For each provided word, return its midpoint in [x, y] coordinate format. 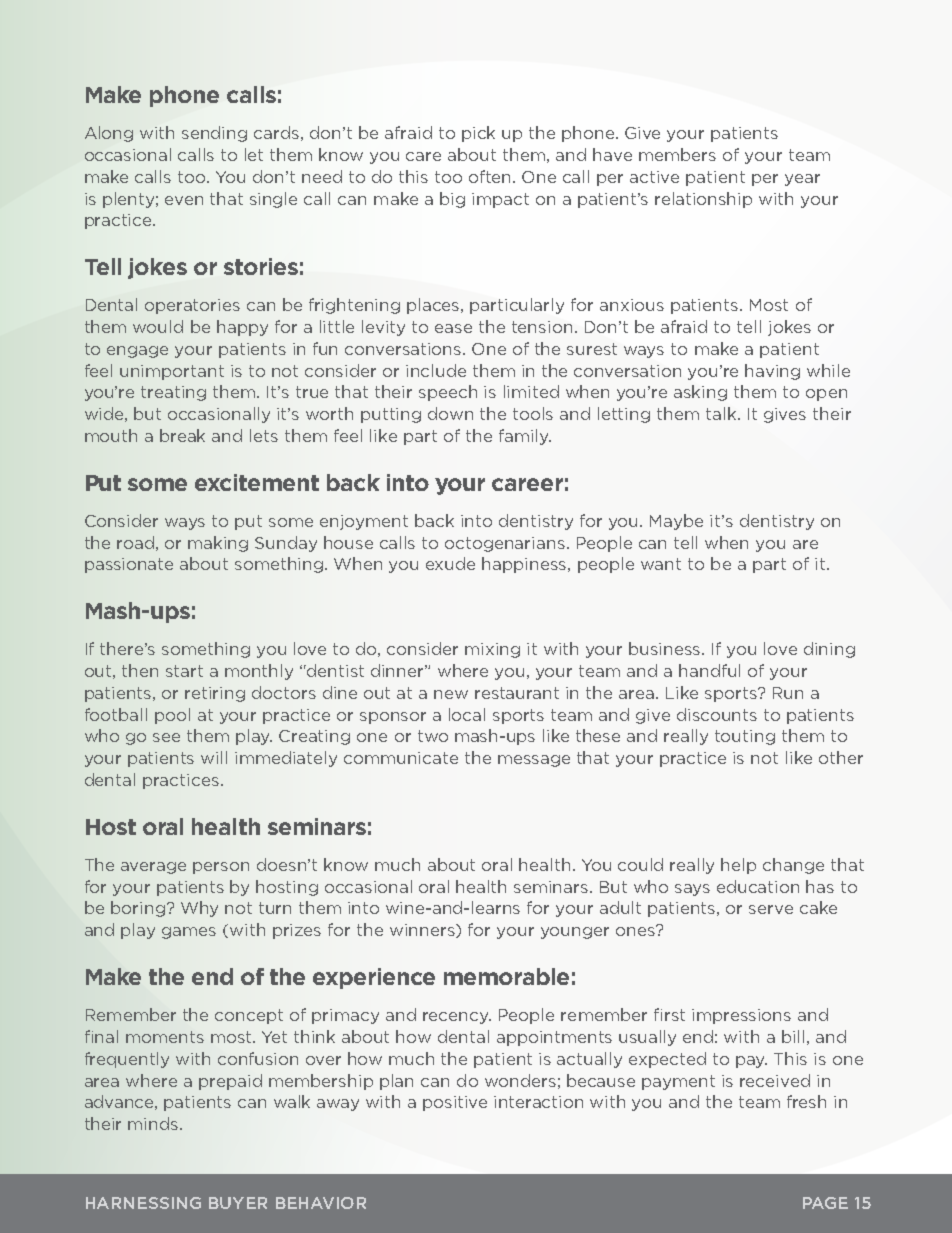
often [491, 176]
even [184, 200]
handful [709, 670]
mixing [492, 650]
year [802, 180]
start [184, 671]
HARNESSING [143, 1203]
